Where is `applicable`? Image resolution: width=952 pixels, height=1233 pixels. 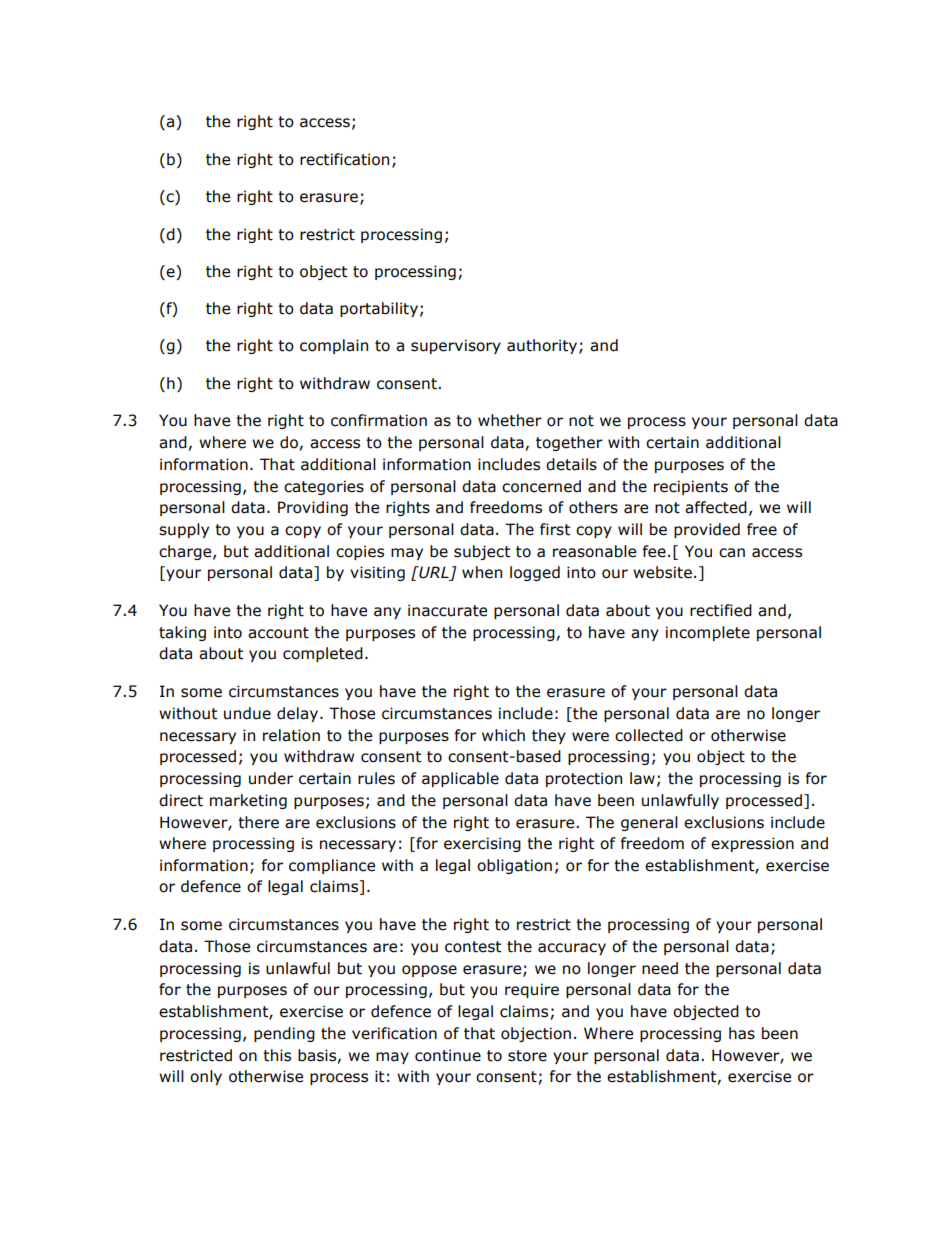 applicable is located at coordinates (460, 779).
